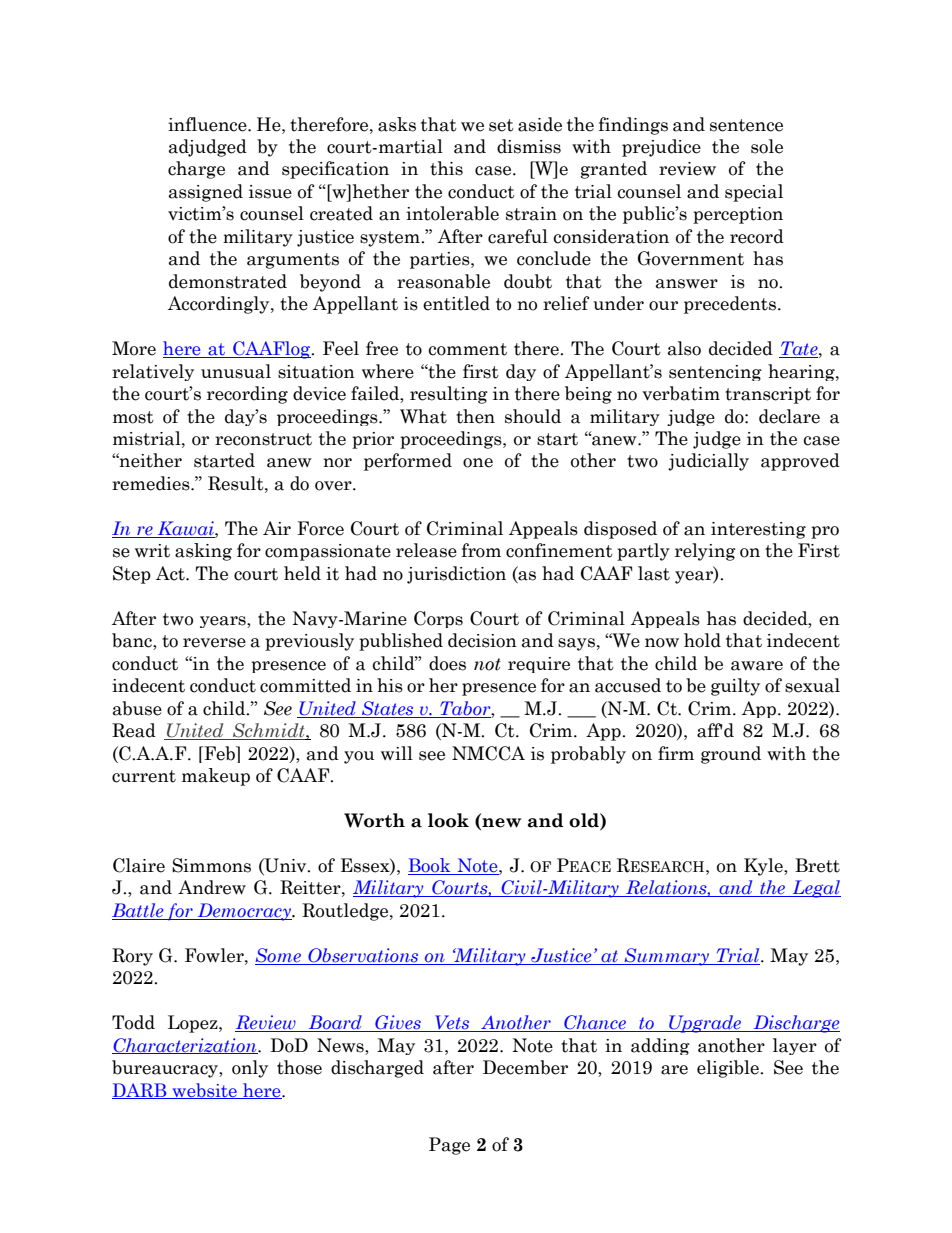  Describe the element at coordinates (208, 124) in the screenshot. I see `influence` at that location.
